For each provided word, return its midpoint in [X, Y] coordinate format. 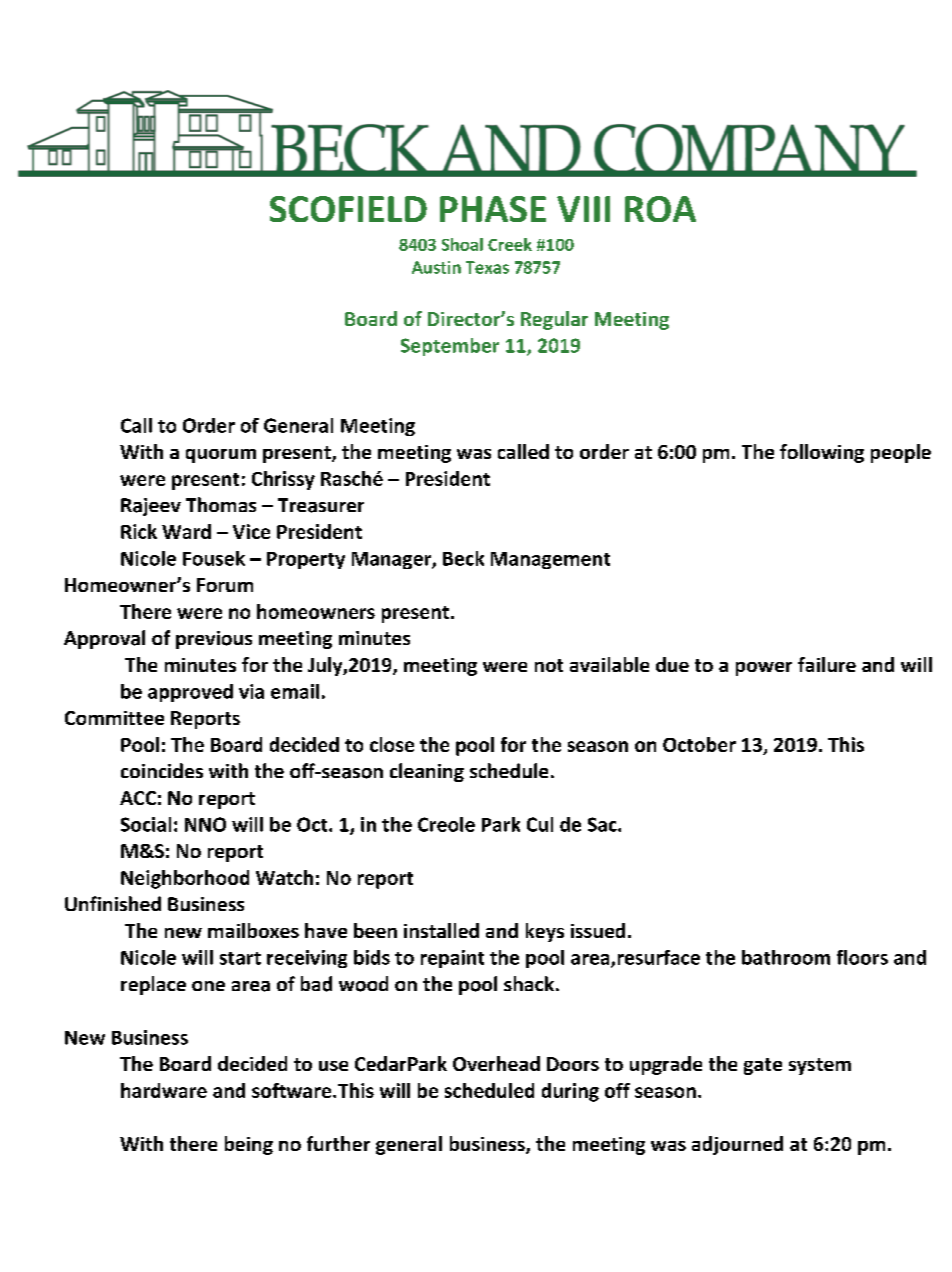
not [549, 665]
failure [827, 664]
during [570, 1092]
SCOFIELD [348, 209]
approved [190, 693]
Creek [510, 244]
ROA [660, 209]
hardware [164, 1090]
